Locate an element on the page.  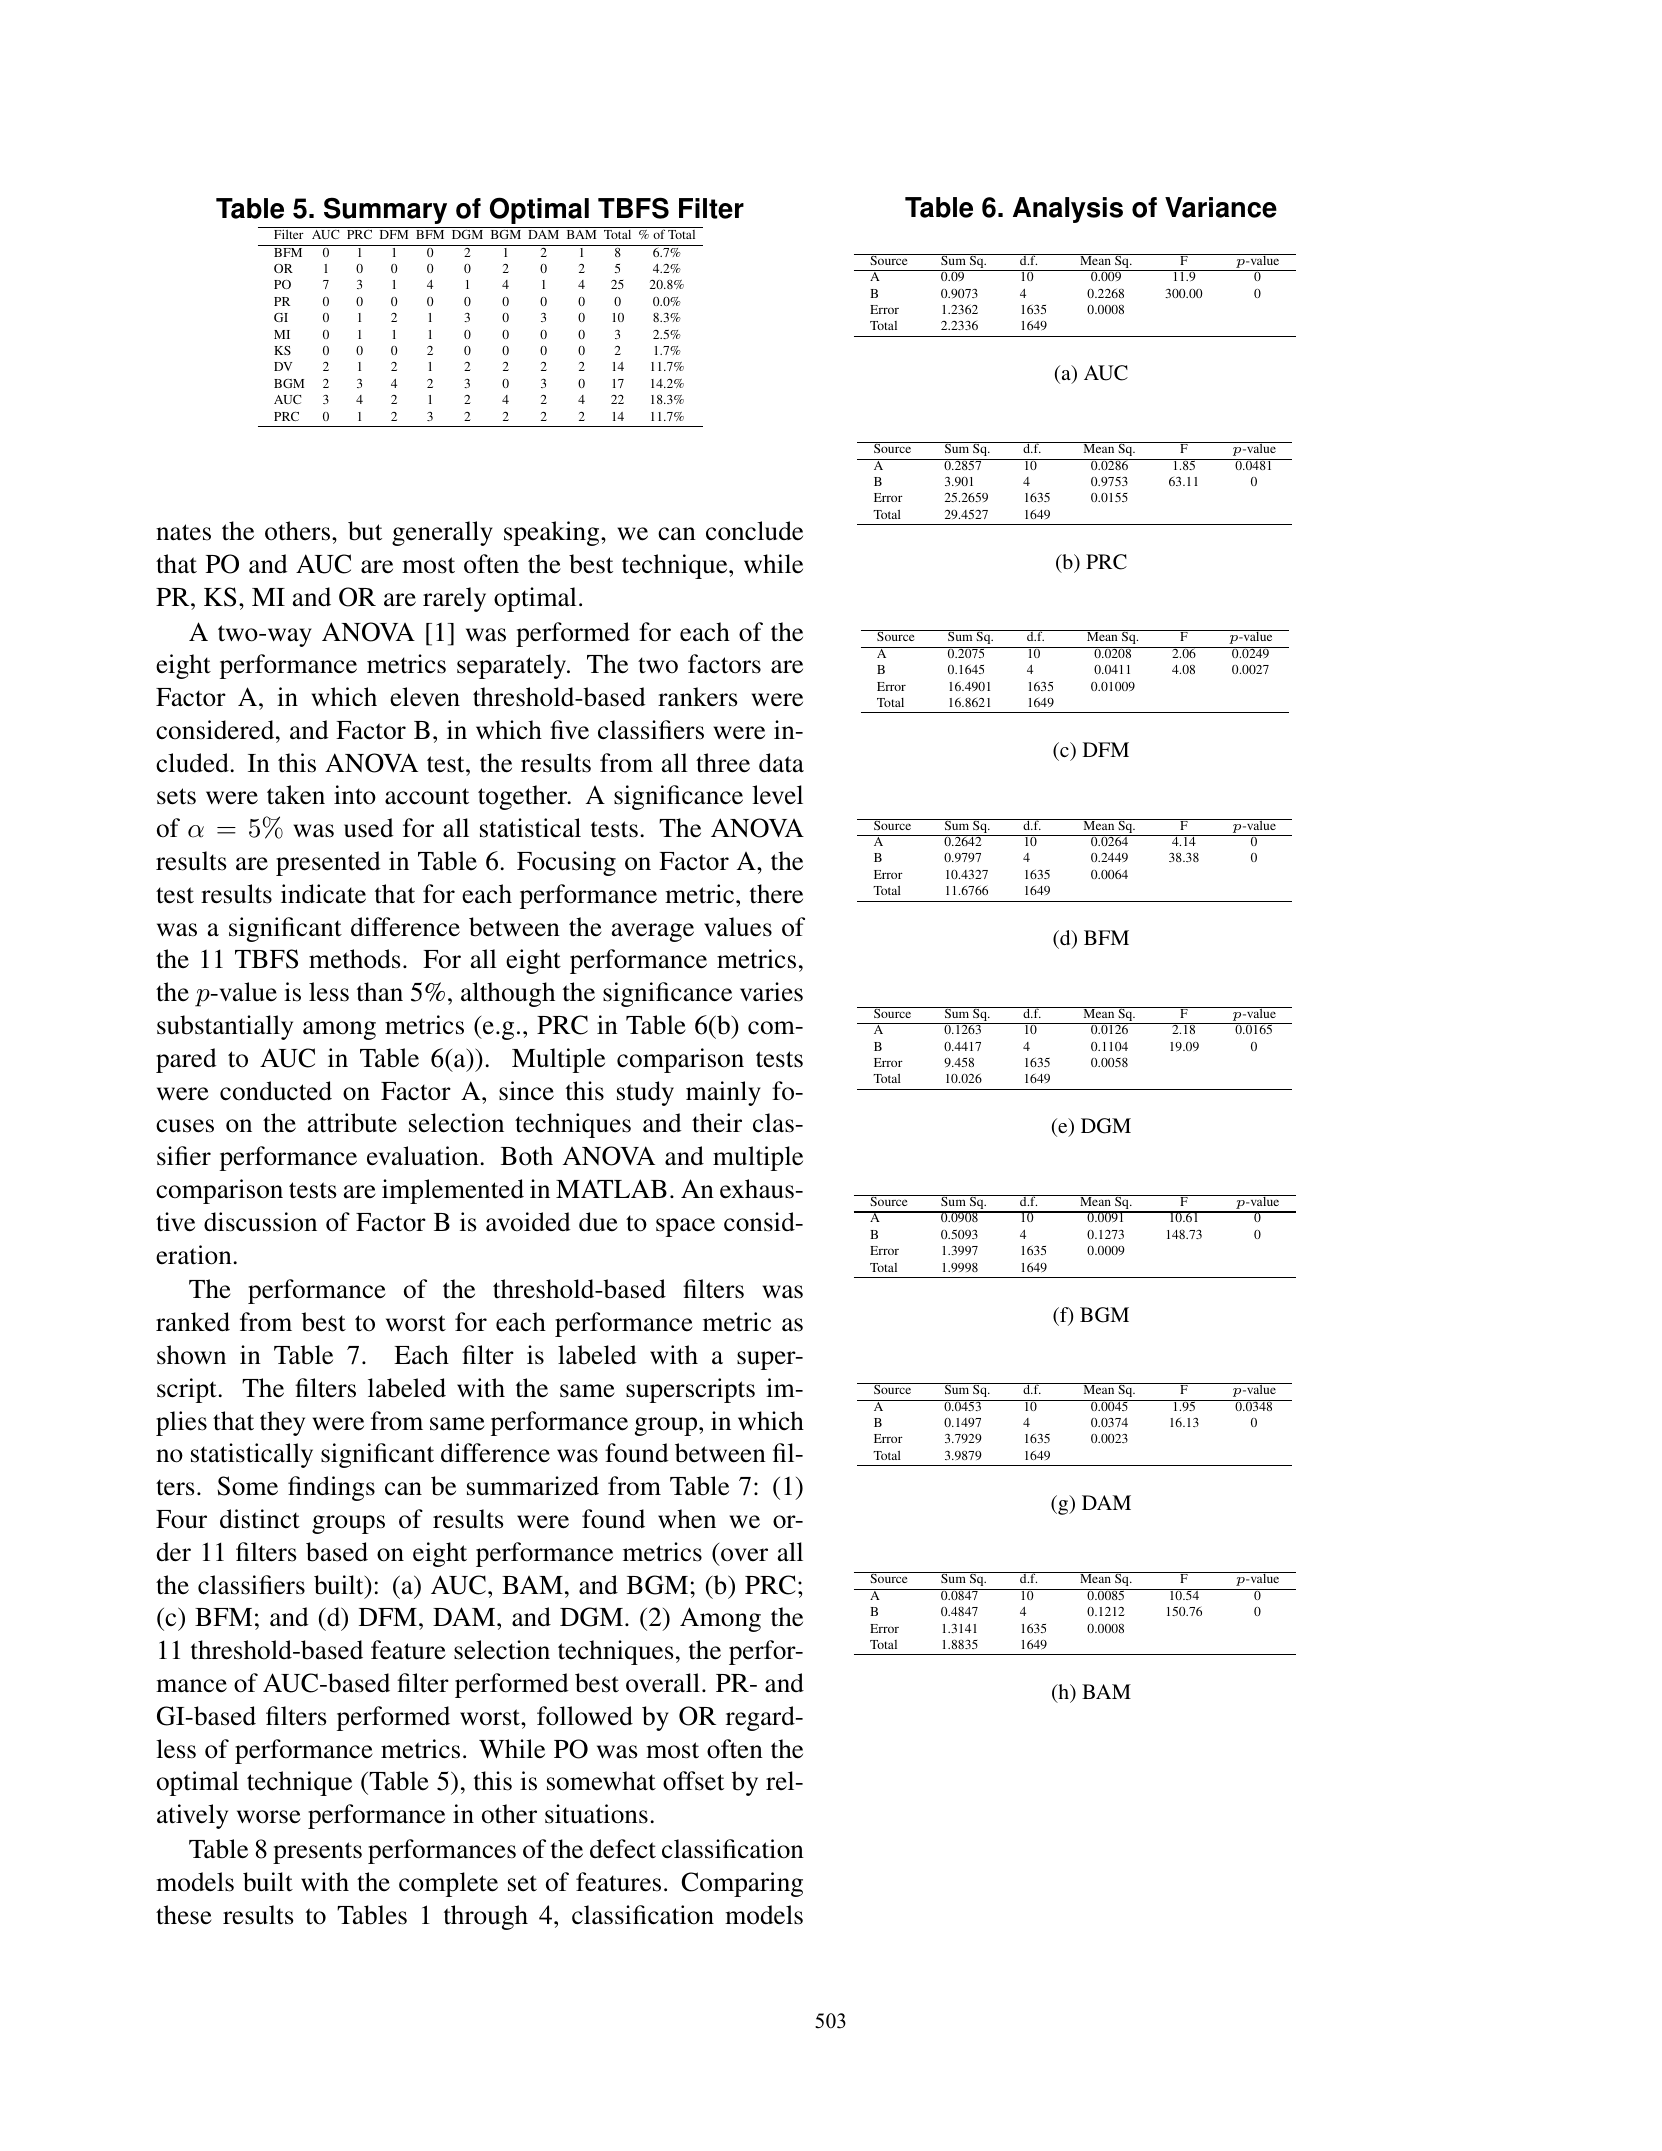
three is located at coordinates (723, 763).
